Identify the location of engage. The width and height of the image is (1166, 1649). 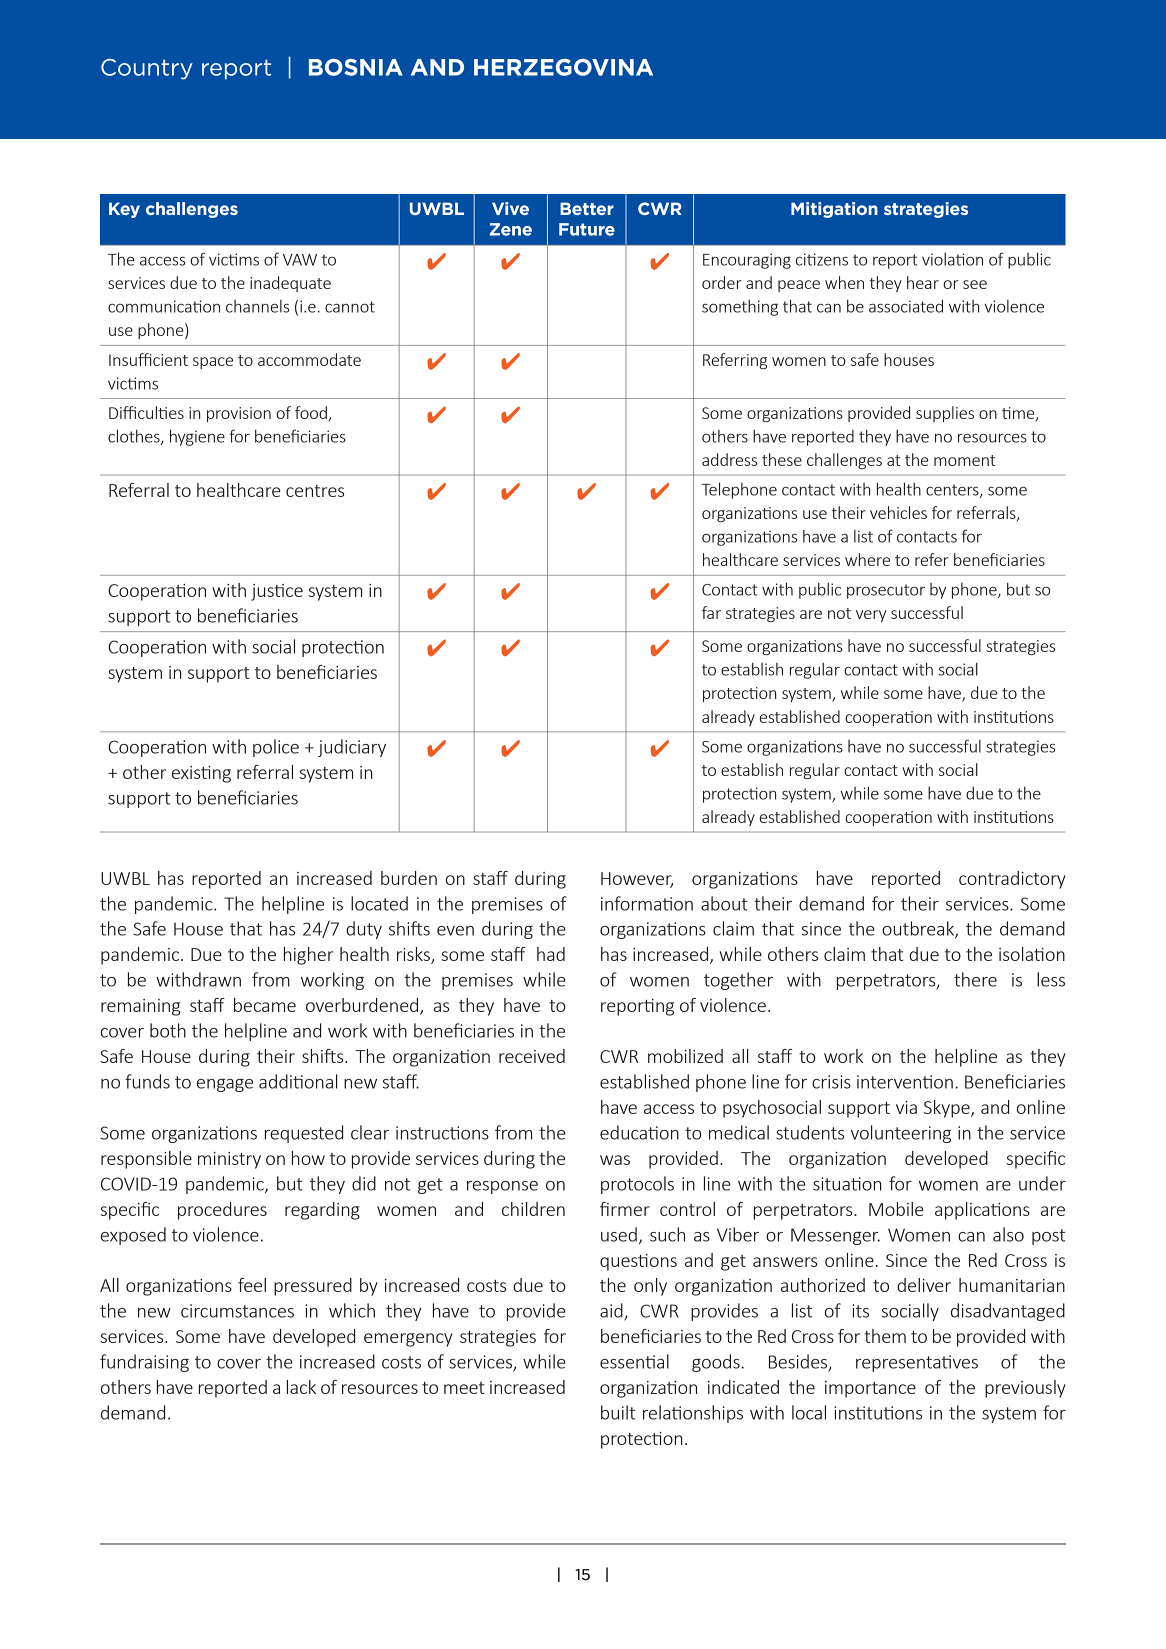
(225, 1085).
